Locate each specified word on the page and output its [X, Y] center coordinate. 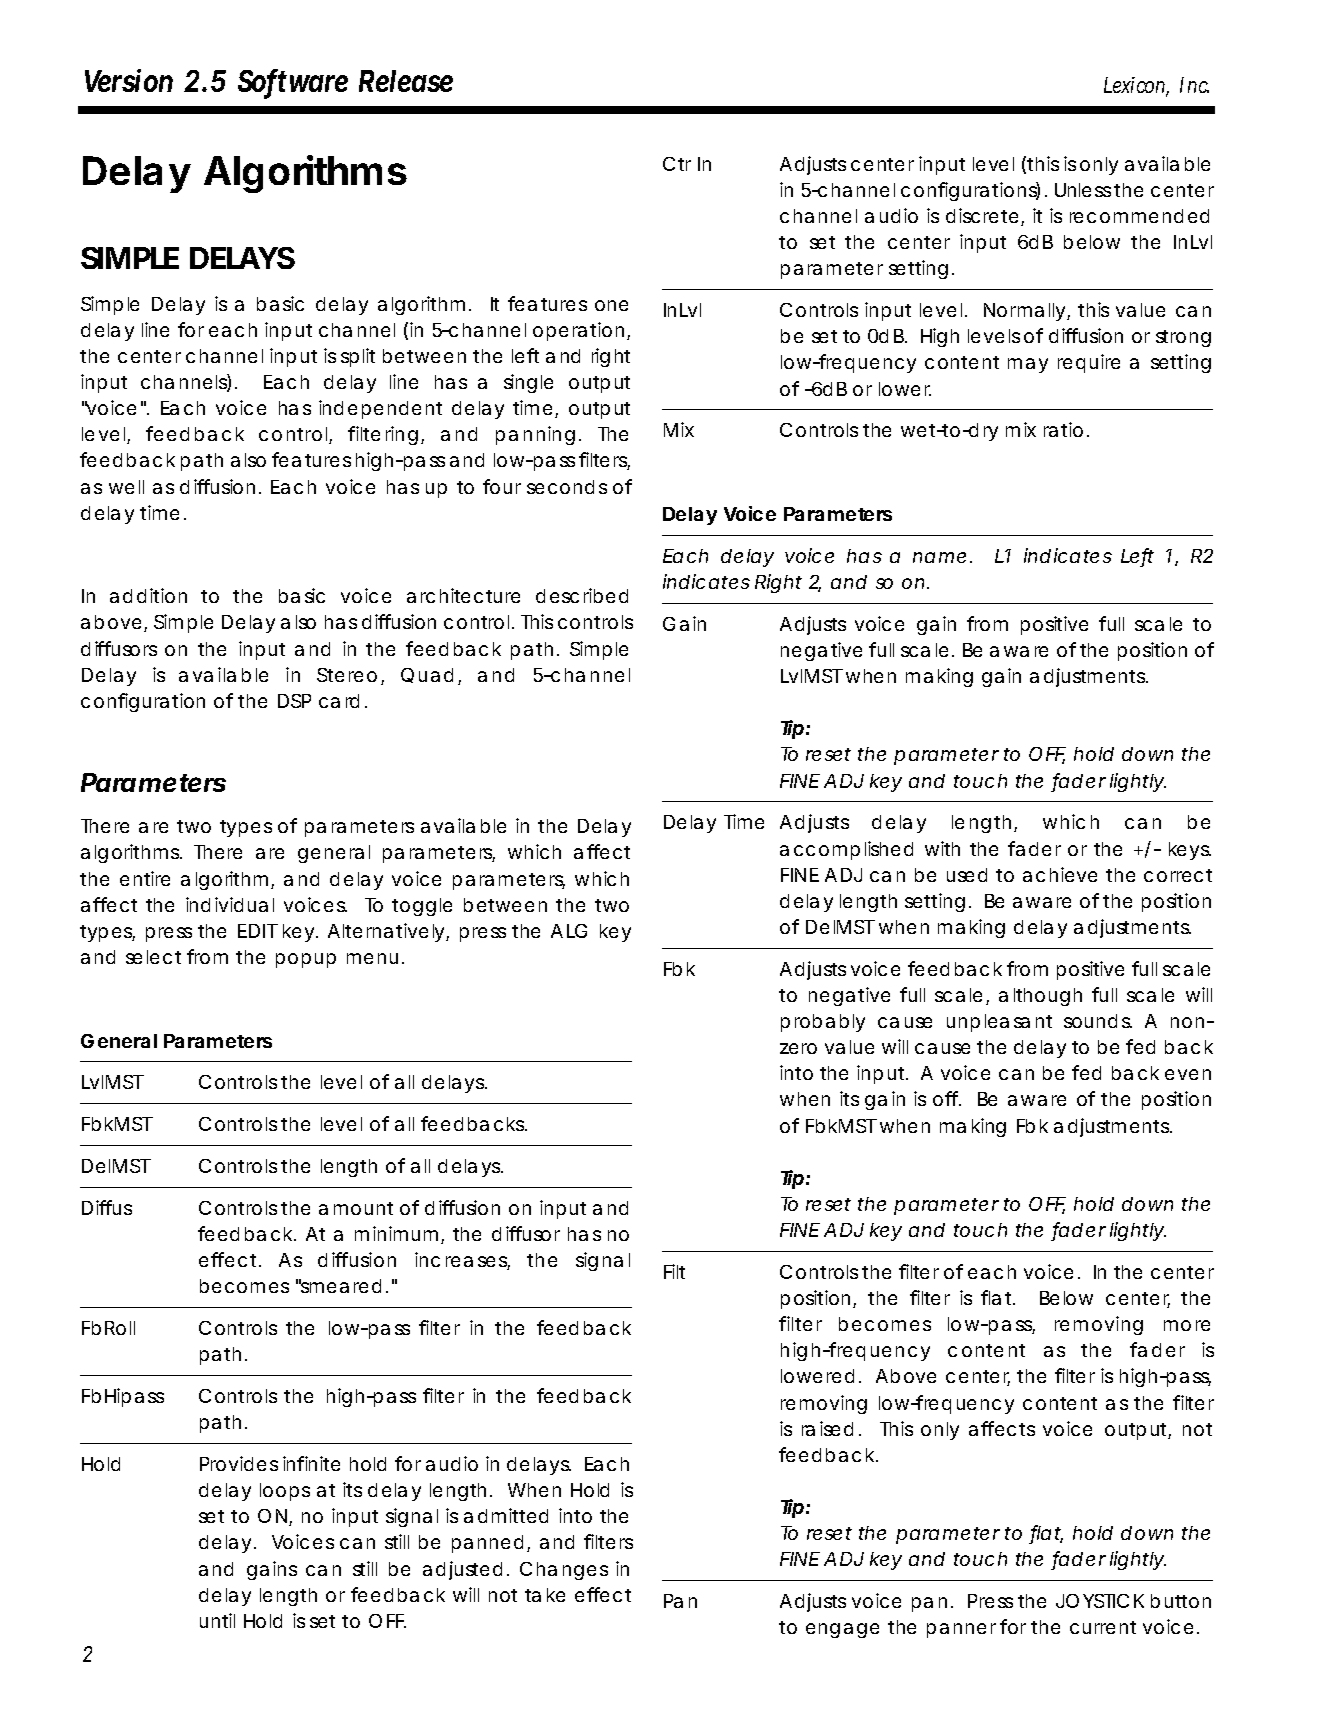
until [217, 1620]
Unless [1083, 190]
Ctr [677, 164]
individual [230, 904]
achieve [1060, 874]
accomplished [846, 850]
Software [293, 82]
